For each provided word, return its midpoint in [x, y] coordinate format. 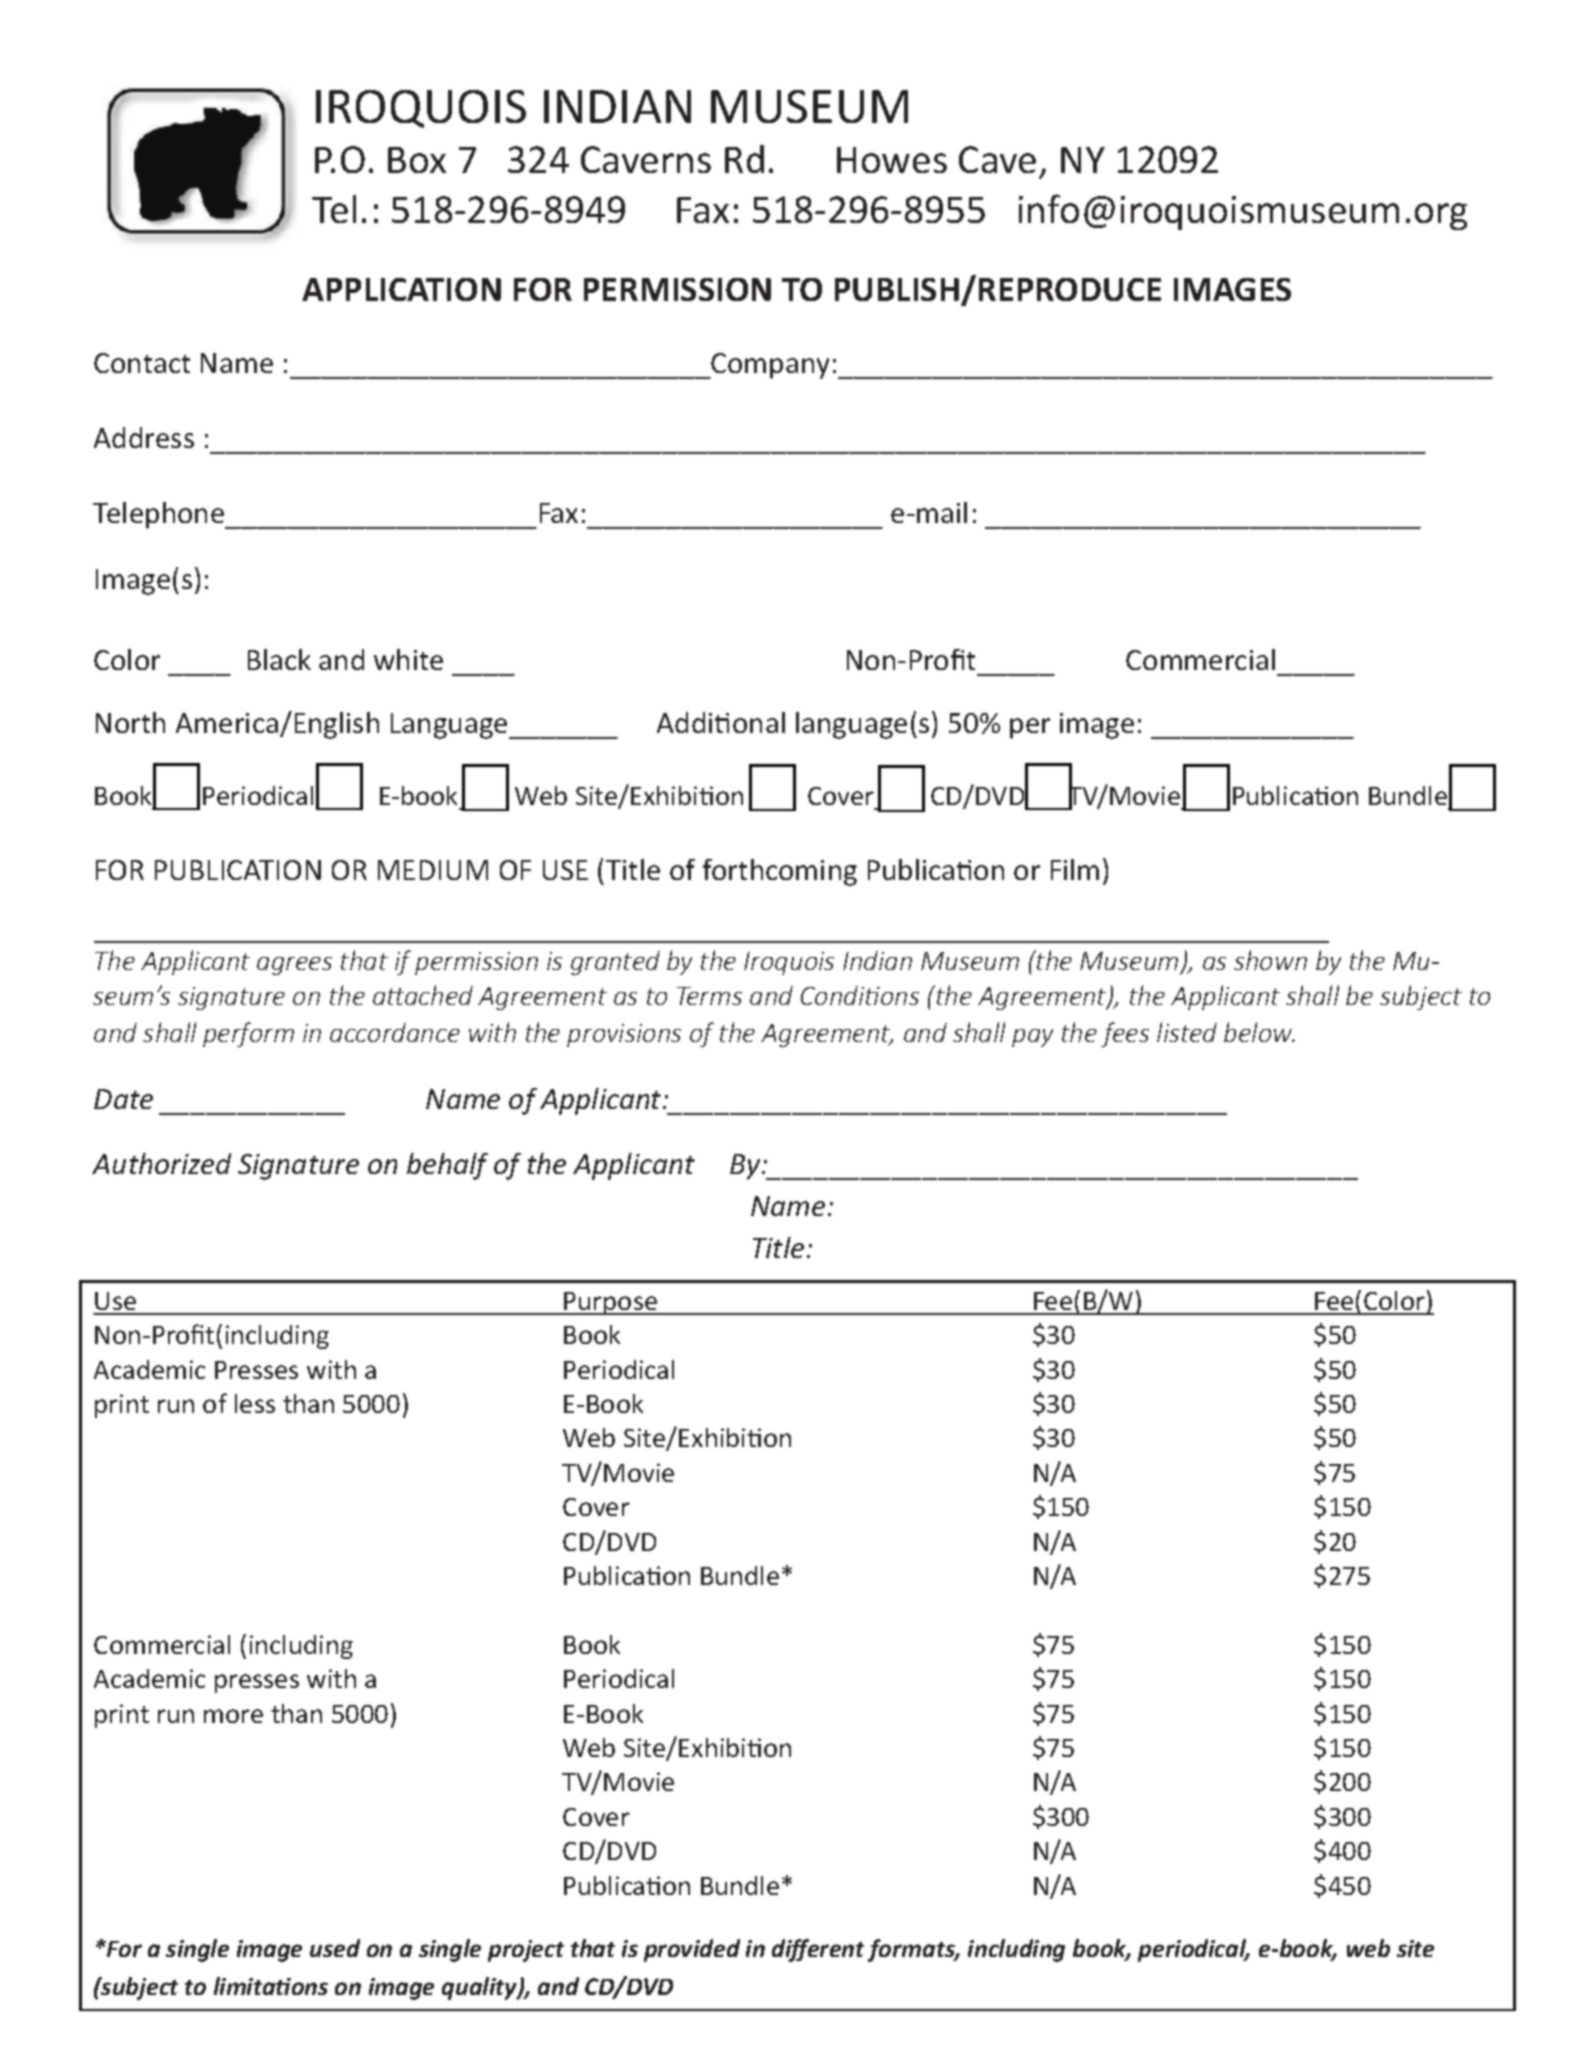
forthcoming [780, 872]
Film [1075, 869]
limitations [271, 1986]
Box [417, 160]
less [255, 1403]
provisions [624, 1035]
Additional [721, 722]
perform [248, 1034]
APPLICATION [401, 289]
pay [1032, 1038]
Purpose [611, 1303]
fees [1125, 1034]
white [408, 659]
